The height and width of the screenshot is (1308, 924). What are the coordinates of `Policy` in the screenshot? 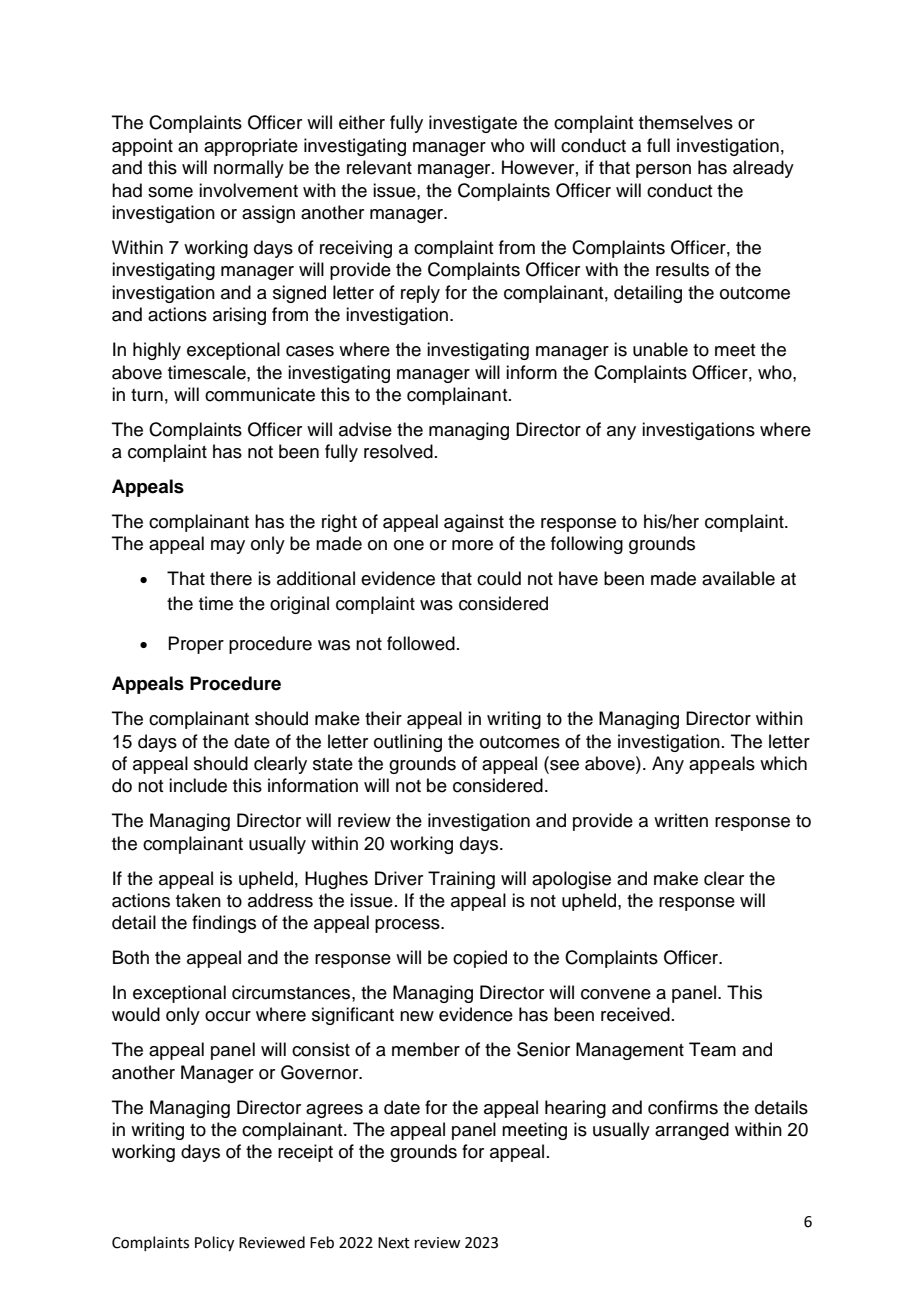 It's located at (214, 1244).
